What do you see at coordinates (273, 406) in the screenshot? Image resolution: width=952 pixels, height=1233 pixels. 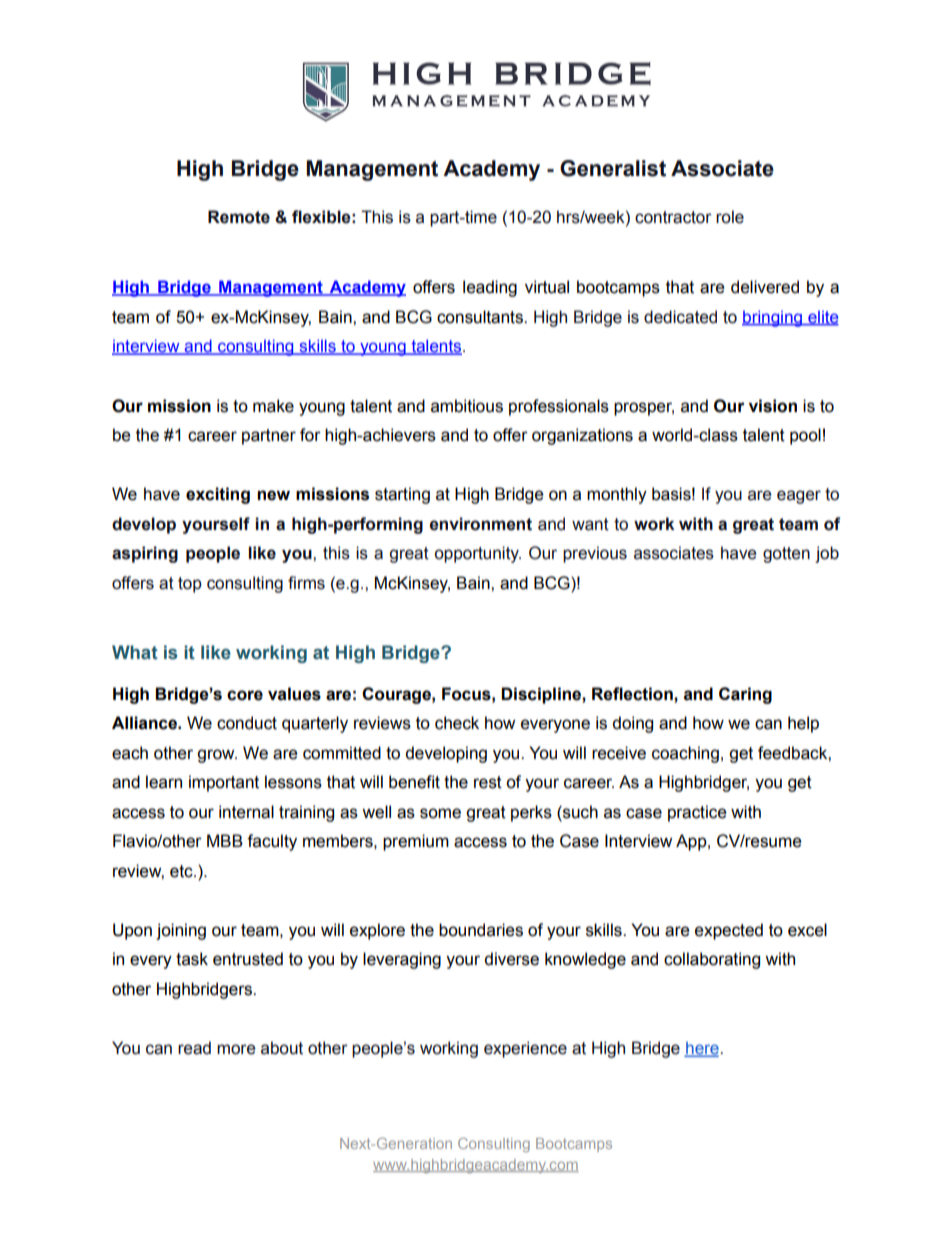 I see `make` at bounding box center [273, 406].
